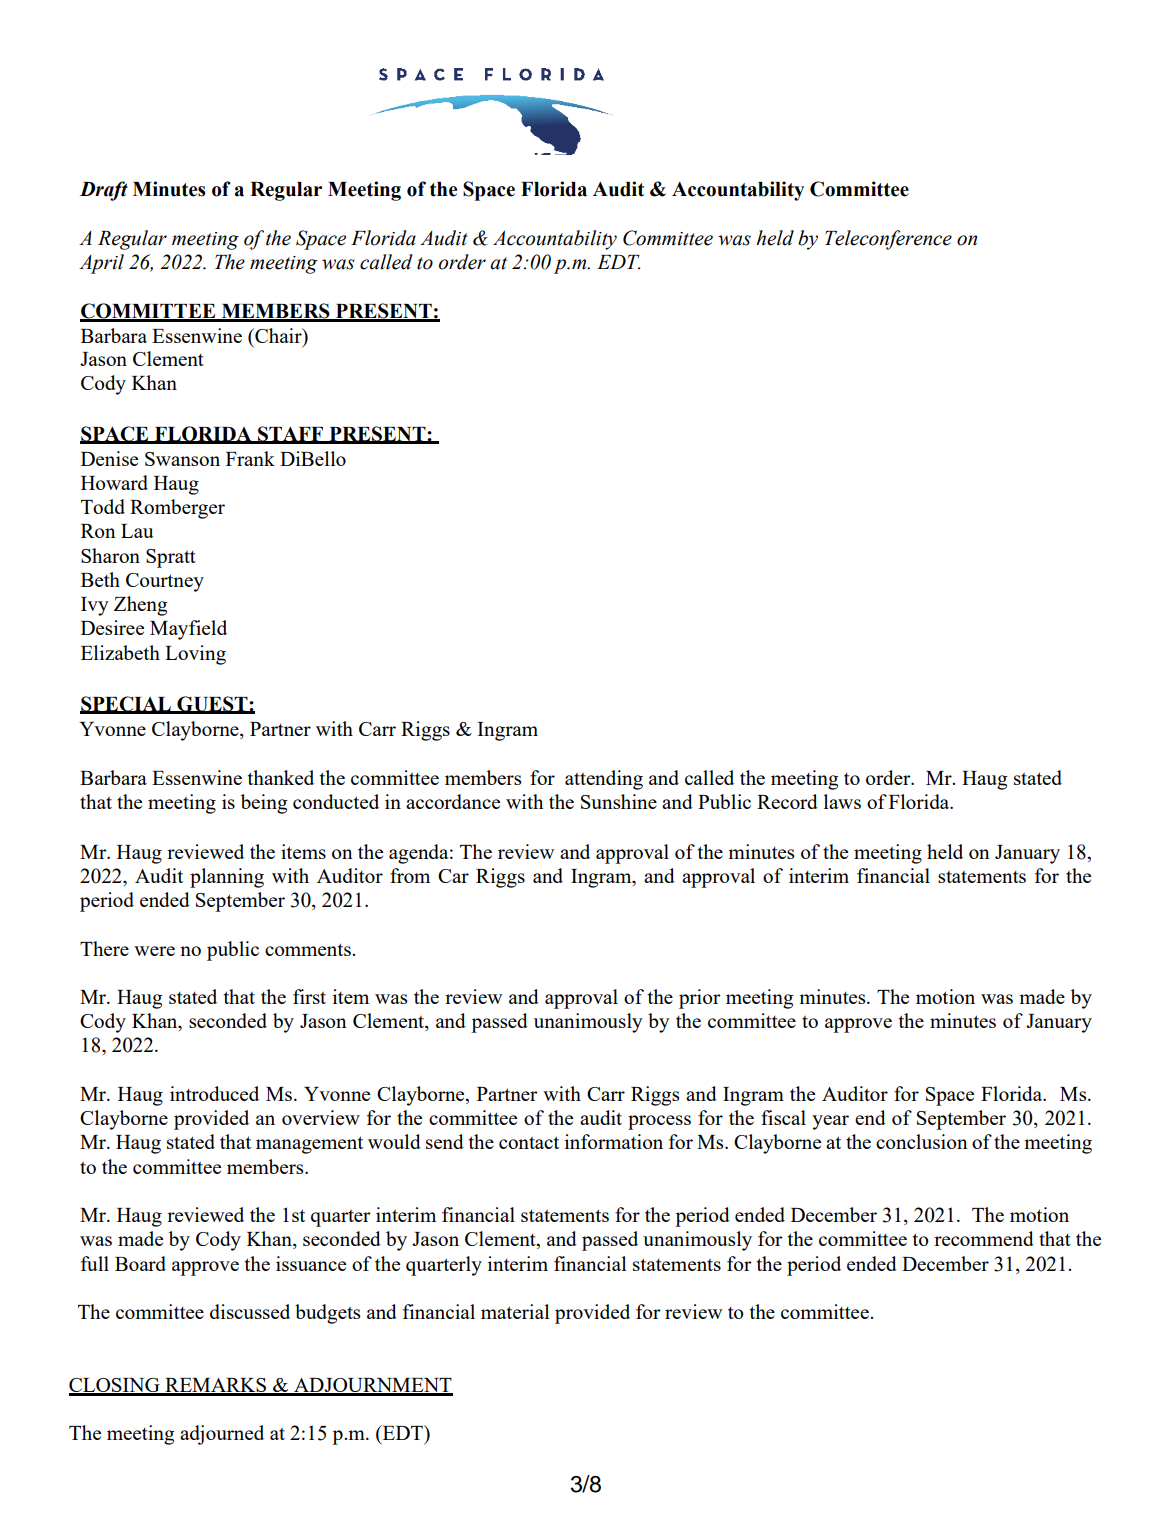 The height and width of the image is (1517, 1172). I want to click on prior, so click(700, 999).
